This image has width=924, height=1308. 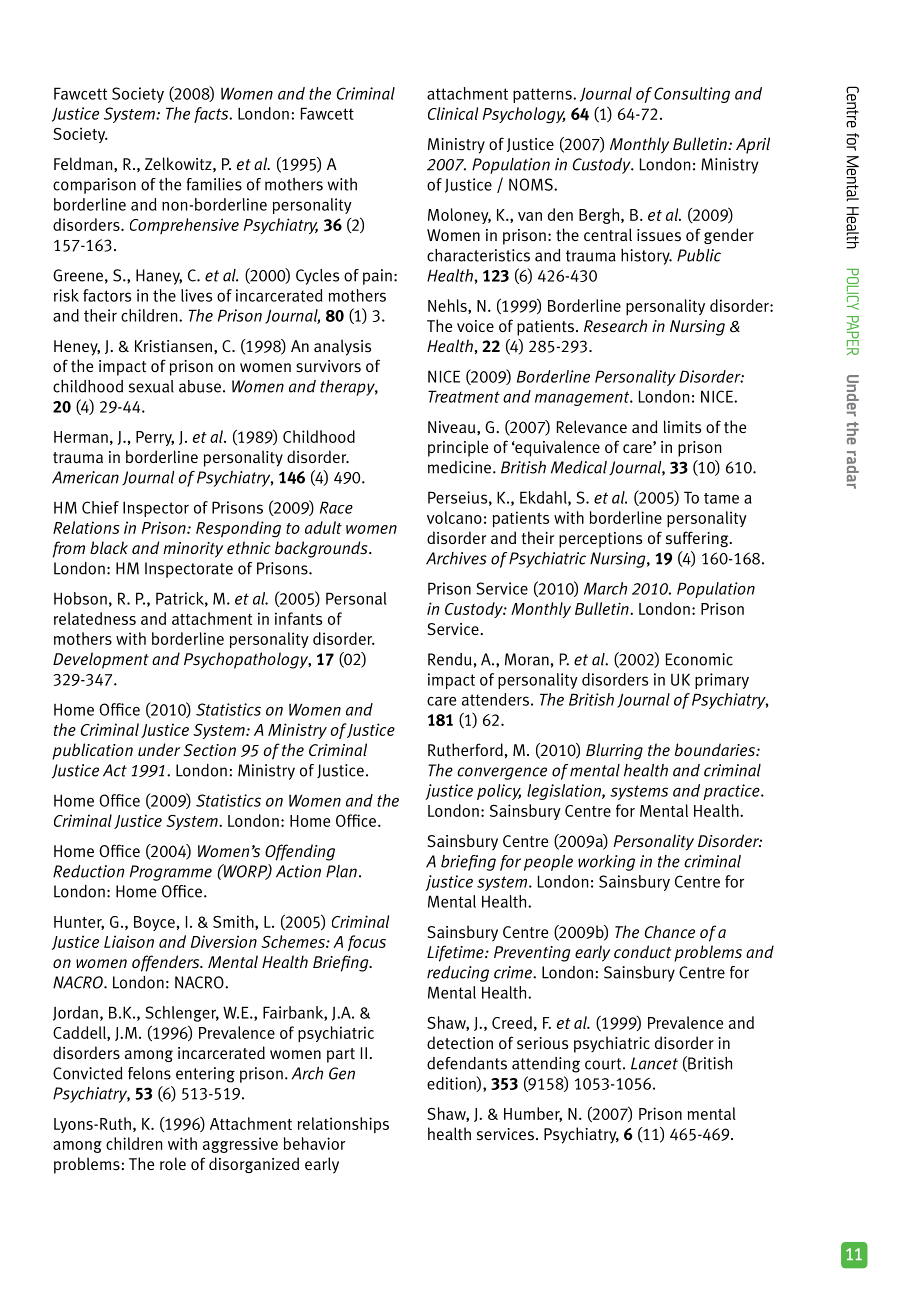 I want to click on medicine, so click(x=459, y=467).
